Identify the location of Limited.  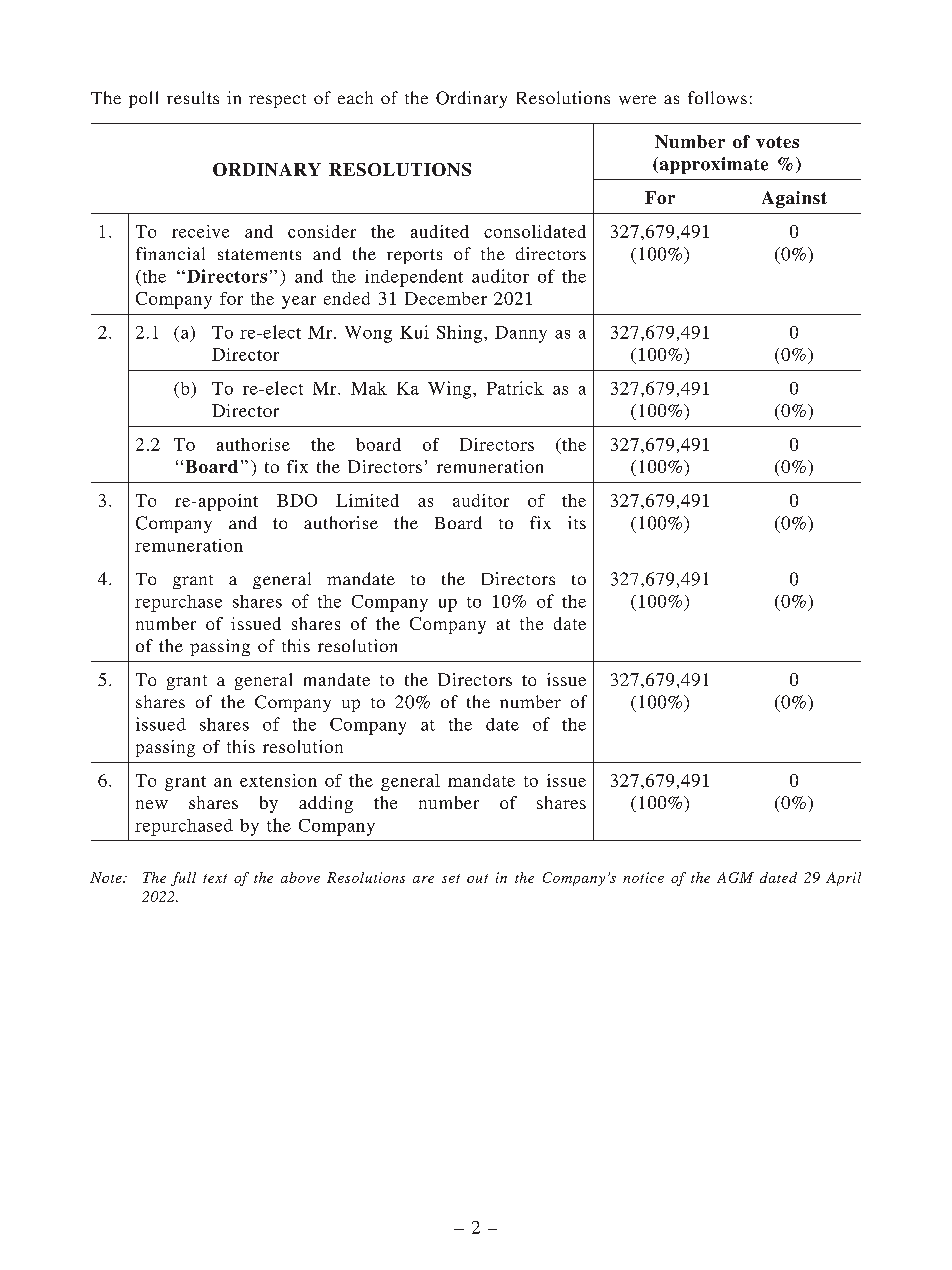
(367, 500).
